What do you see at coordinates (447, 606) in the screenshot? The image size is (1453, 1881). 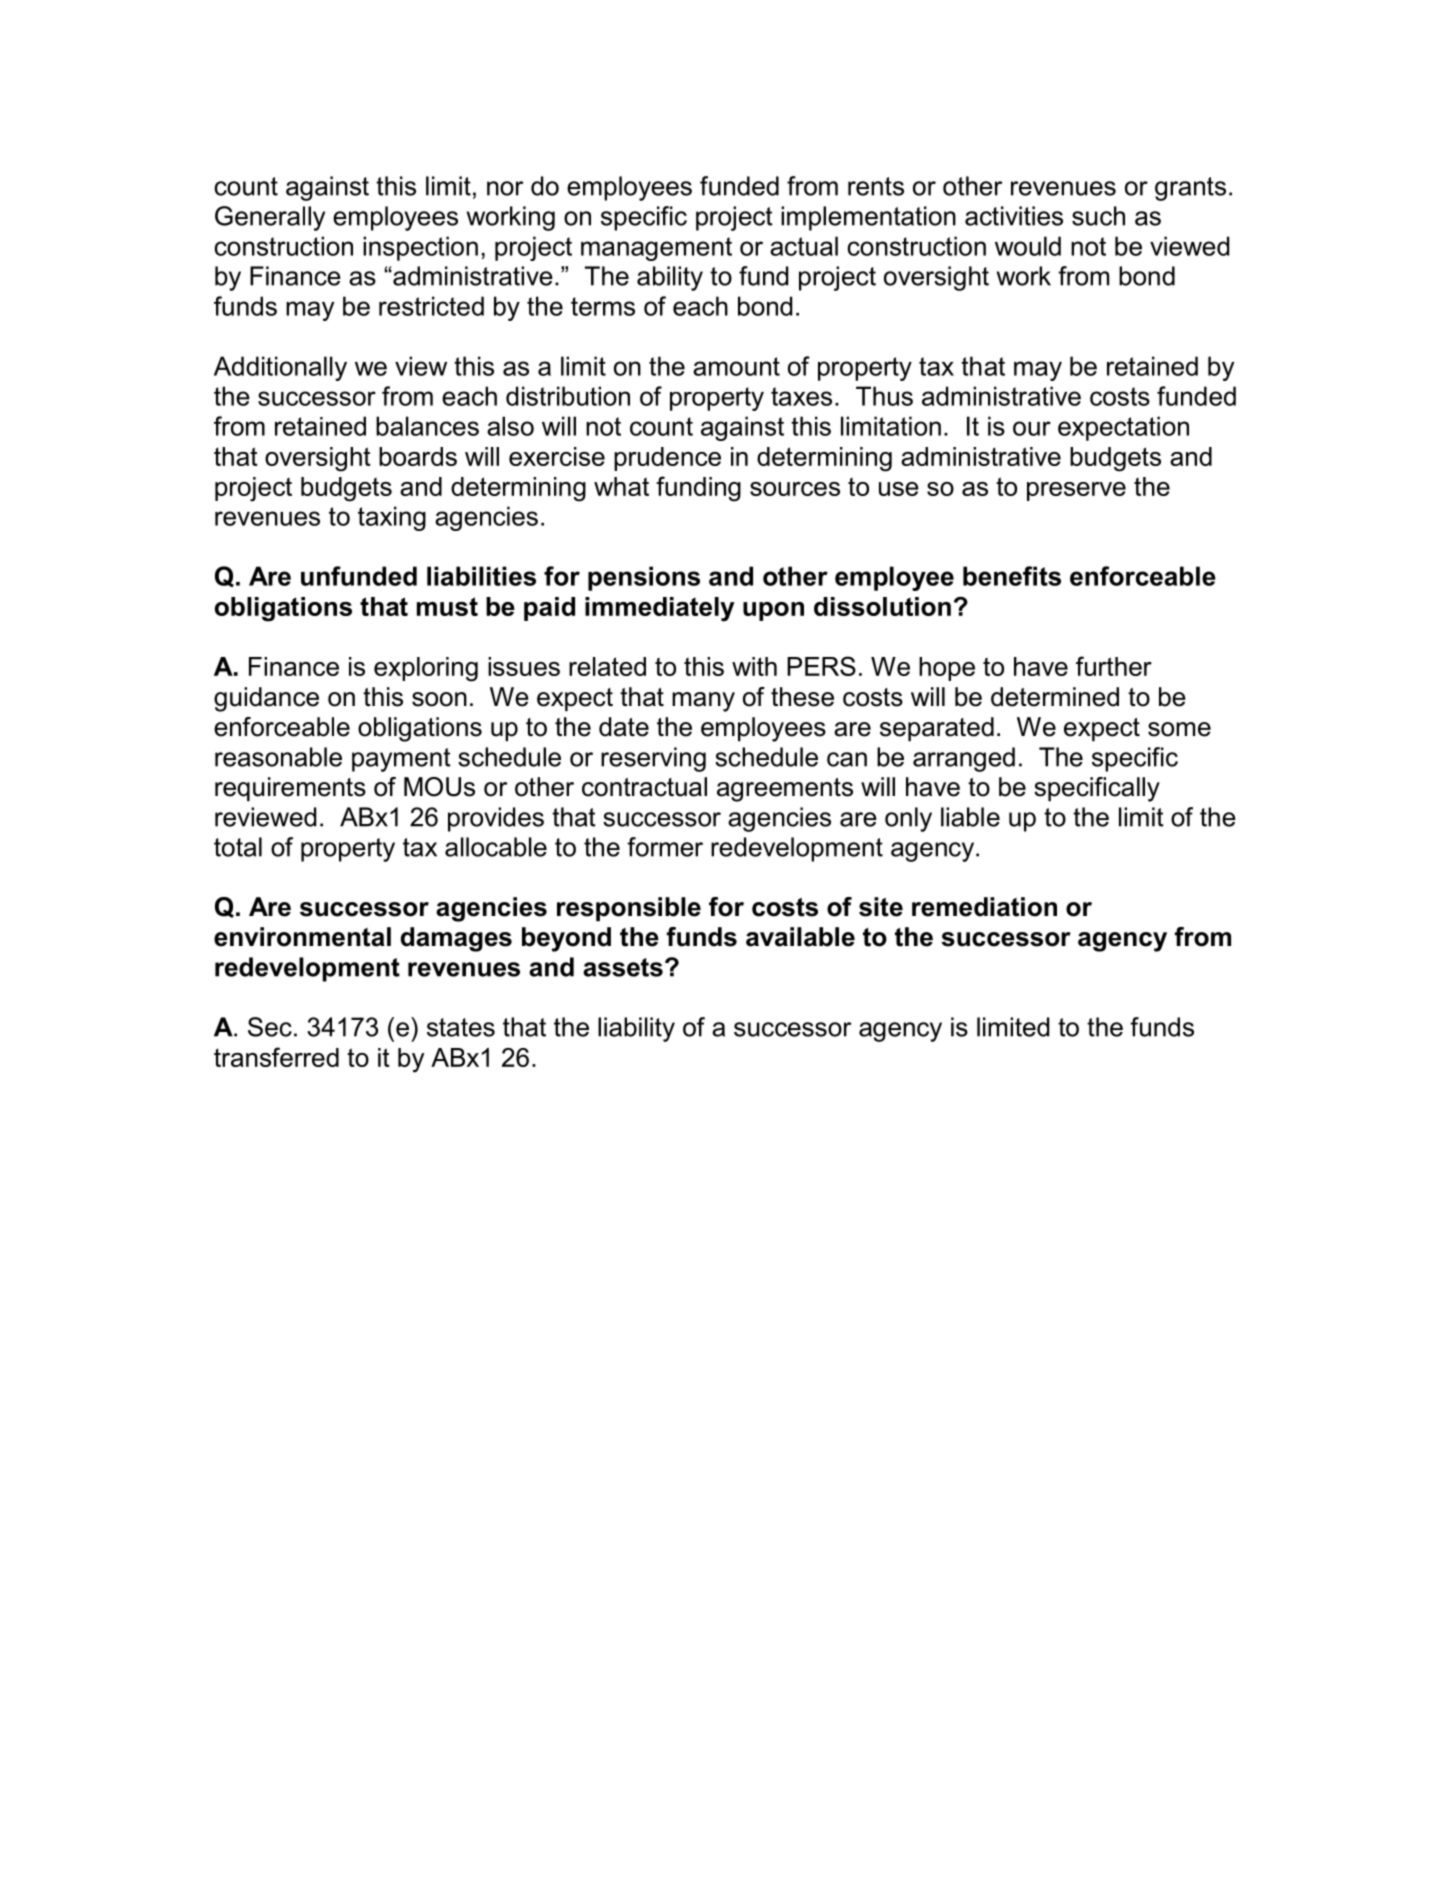 I see `must` at bounding box center [447, 606].
